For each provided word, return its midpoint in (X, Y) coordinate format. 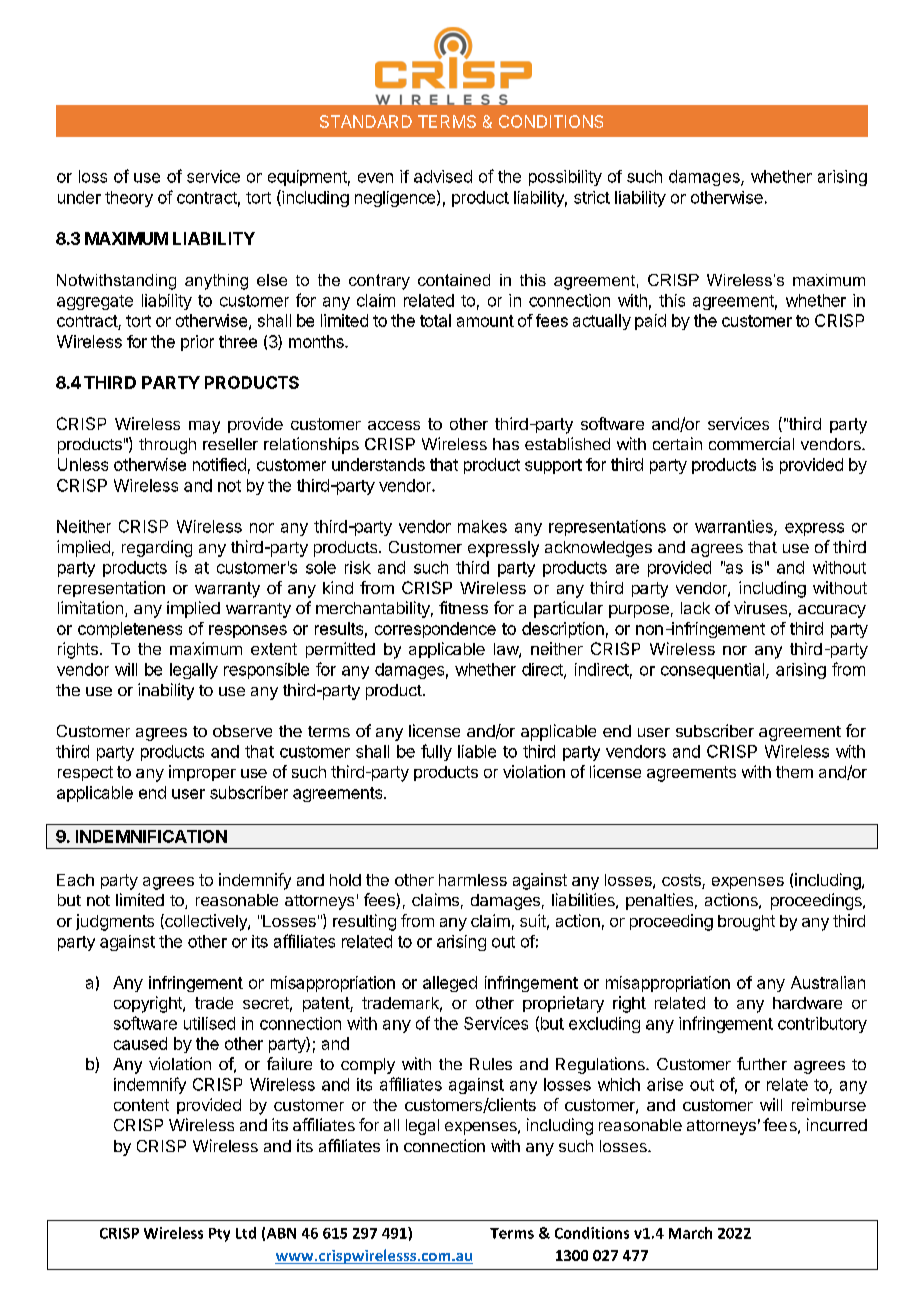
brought (746, 923)
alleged (450, 984)
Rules (491, 1064)
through (167, 446)
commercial (751, 443)
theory (129, 199)
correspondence (435, 630)
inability (166, 691)
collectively (206, 922)
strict (592, 197)
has (506, 444)
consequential (714, 671)
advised (443, 176)
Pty (219, 1235)
